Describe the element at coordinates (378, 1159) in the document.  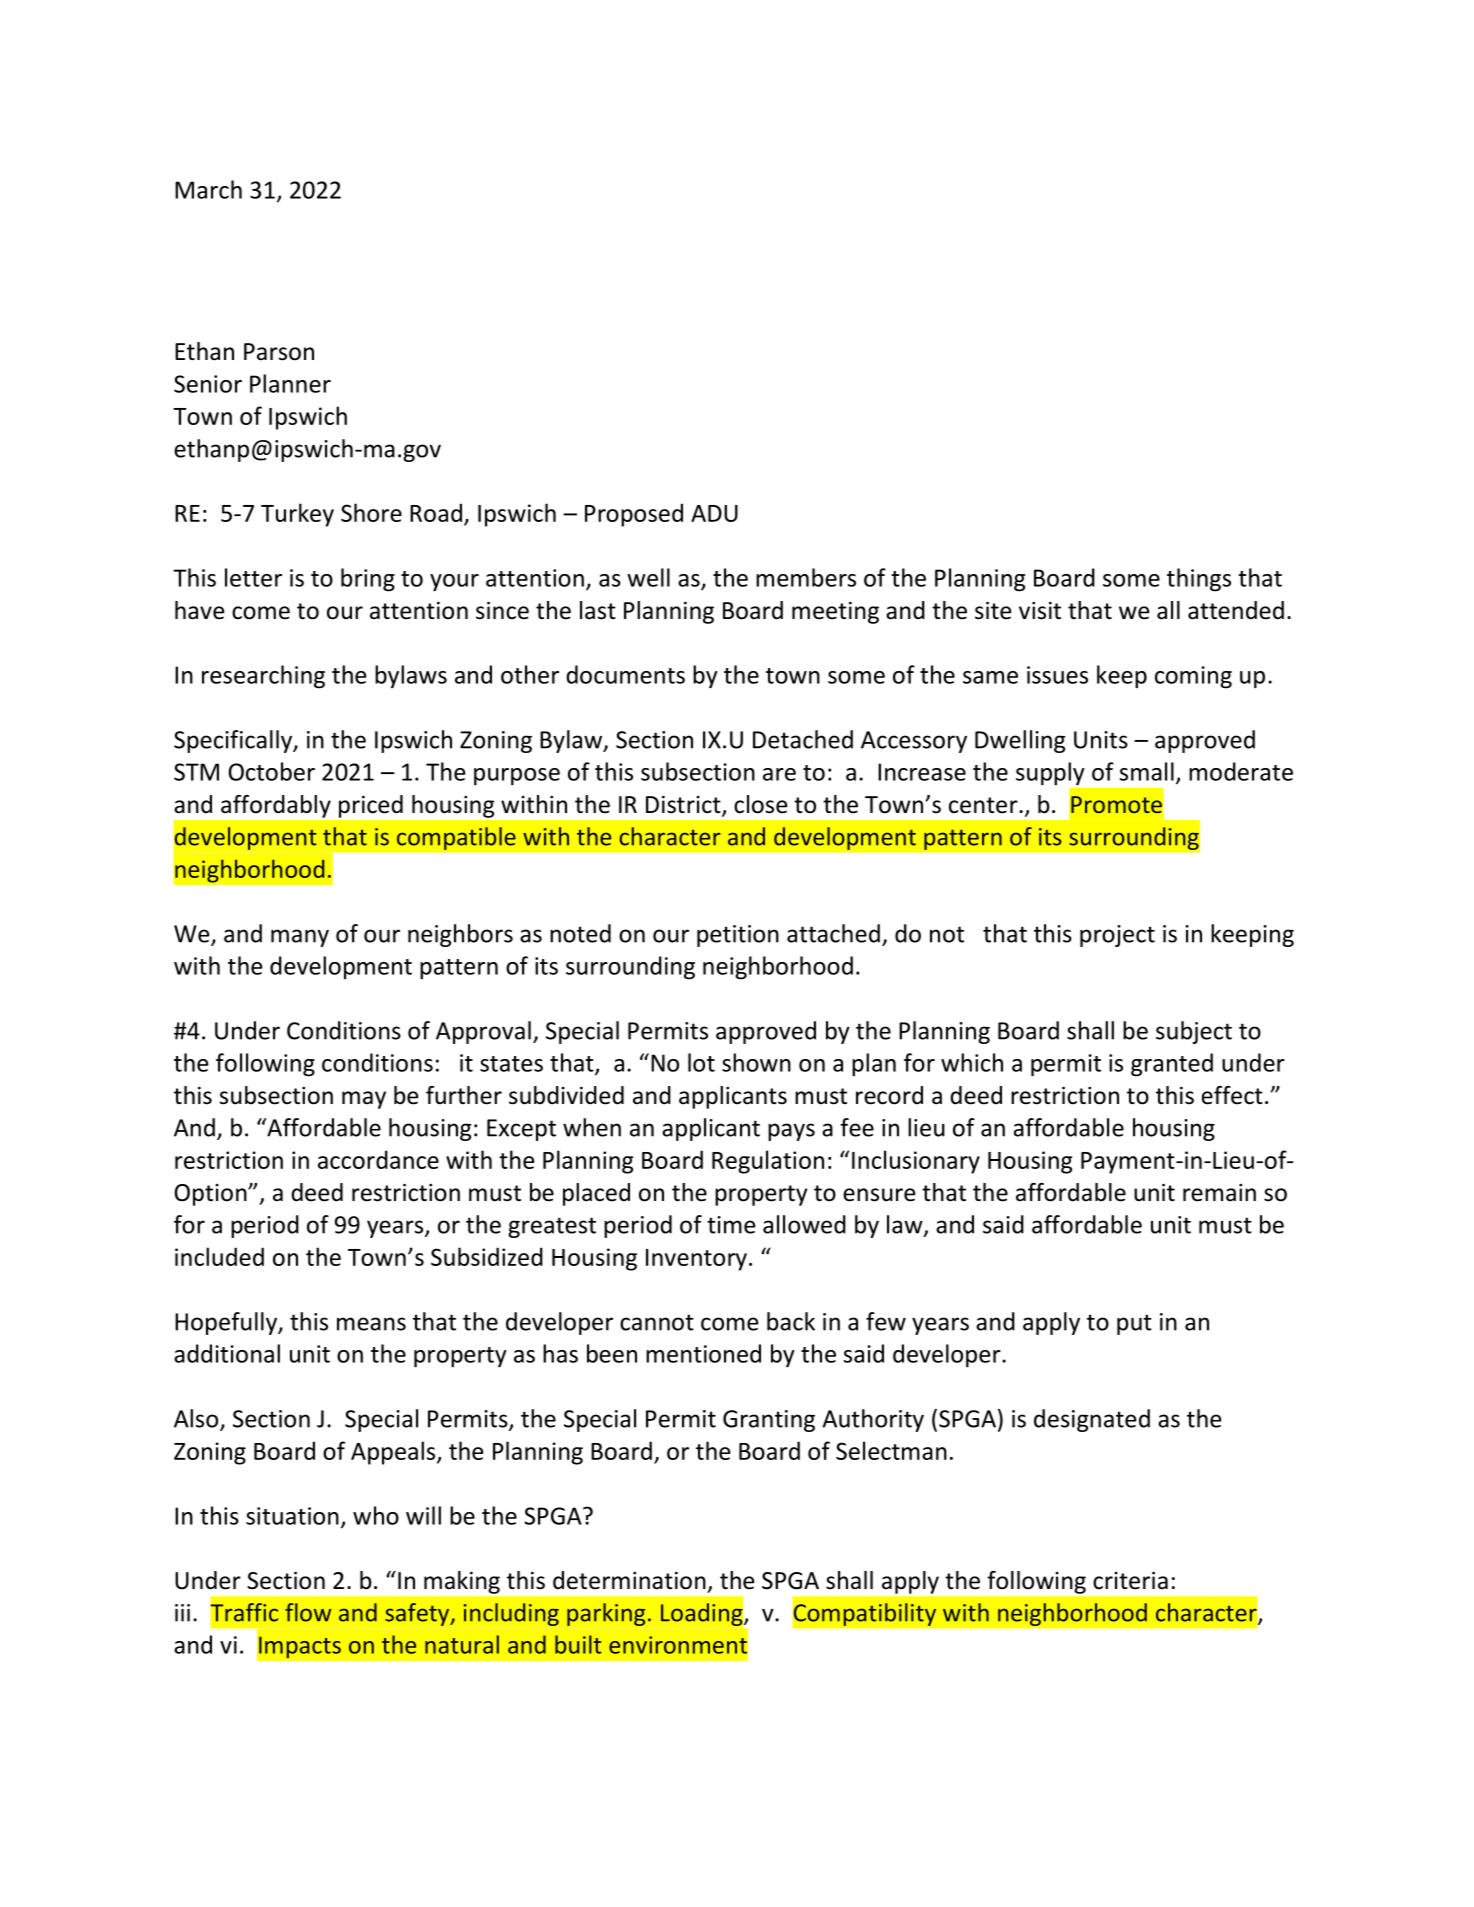
I see `accordance` at that location.
